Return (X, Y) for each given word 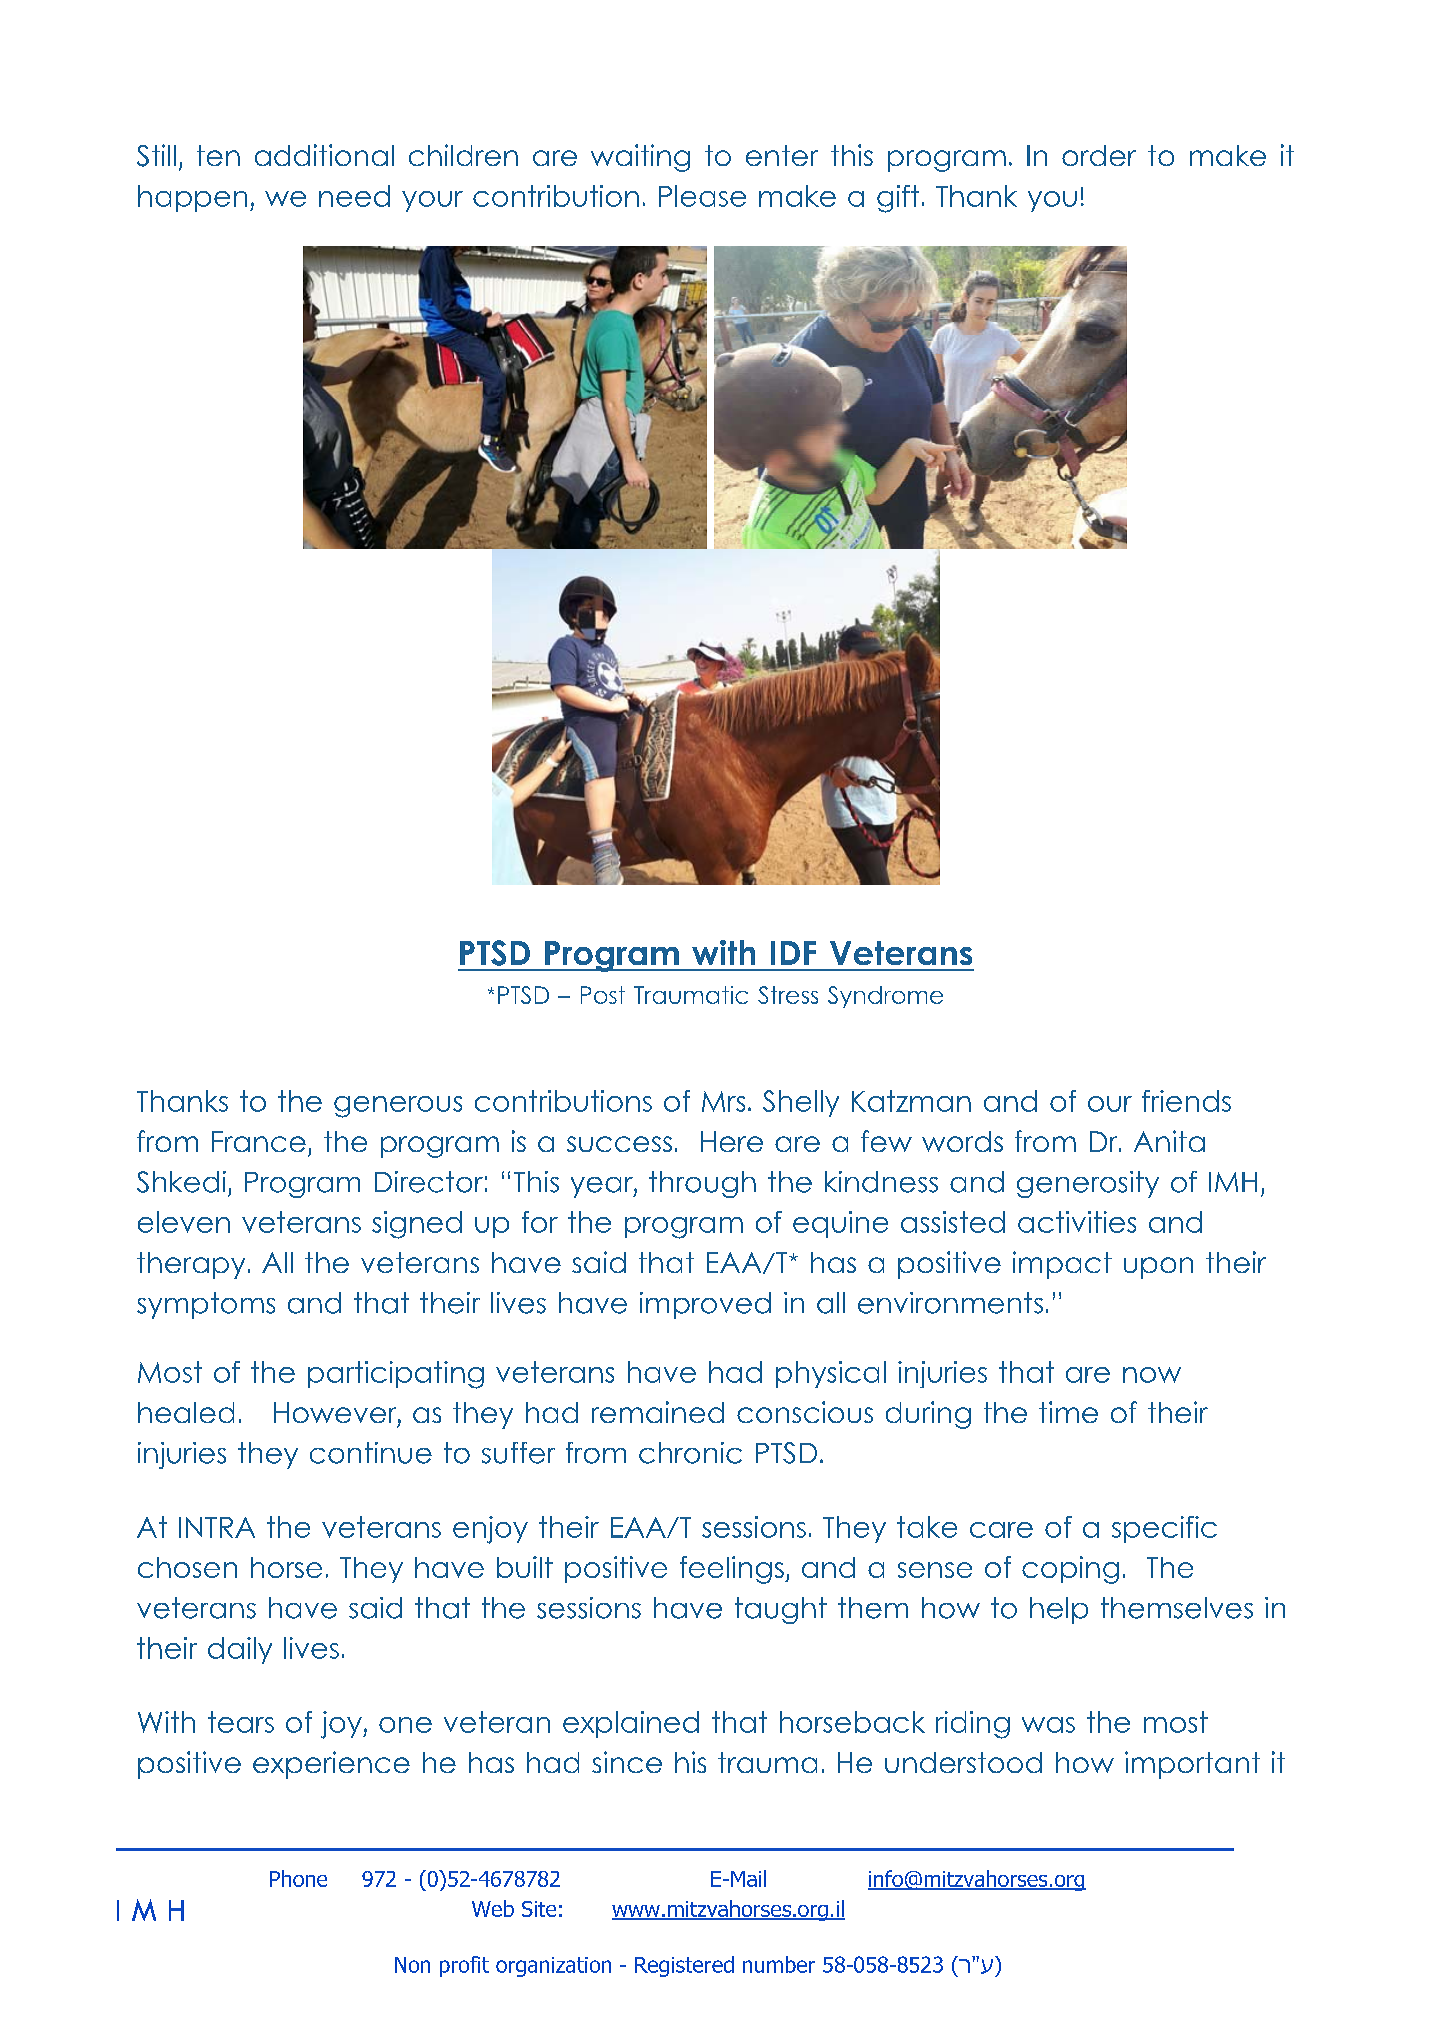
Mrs (723, 1101)
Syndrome (885, 997)
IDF (793, 953)
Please (702, 196)
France (259, 1141)
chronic (690, 1453)
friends (1186, 1101)
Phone (298, 1878)
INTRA (217, 1527)
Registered (684, 1966)
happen (192, 198)
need (354, 196)
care (1001, 1530)
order (1099, 155)
